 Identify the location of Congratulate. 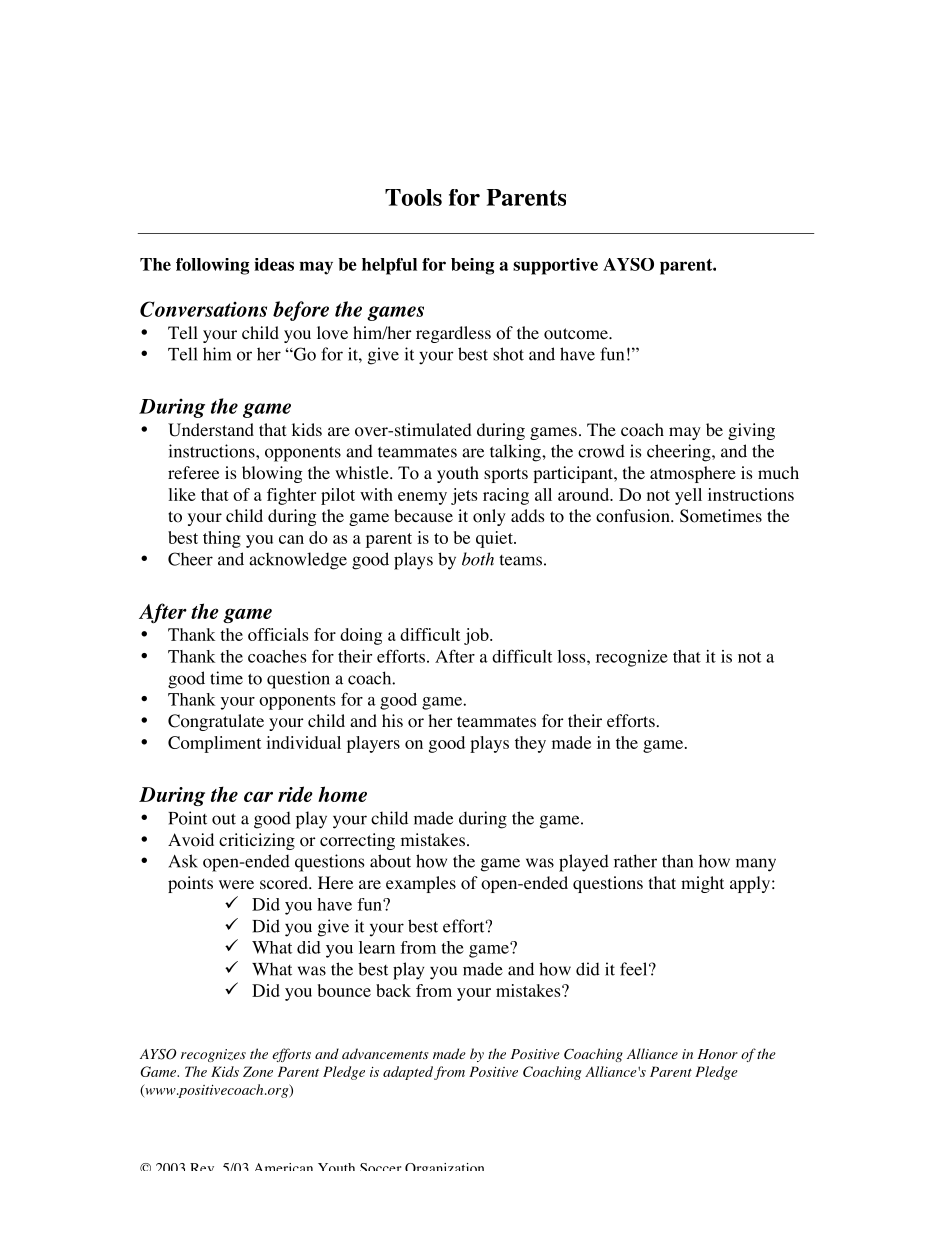
(216, 722).
